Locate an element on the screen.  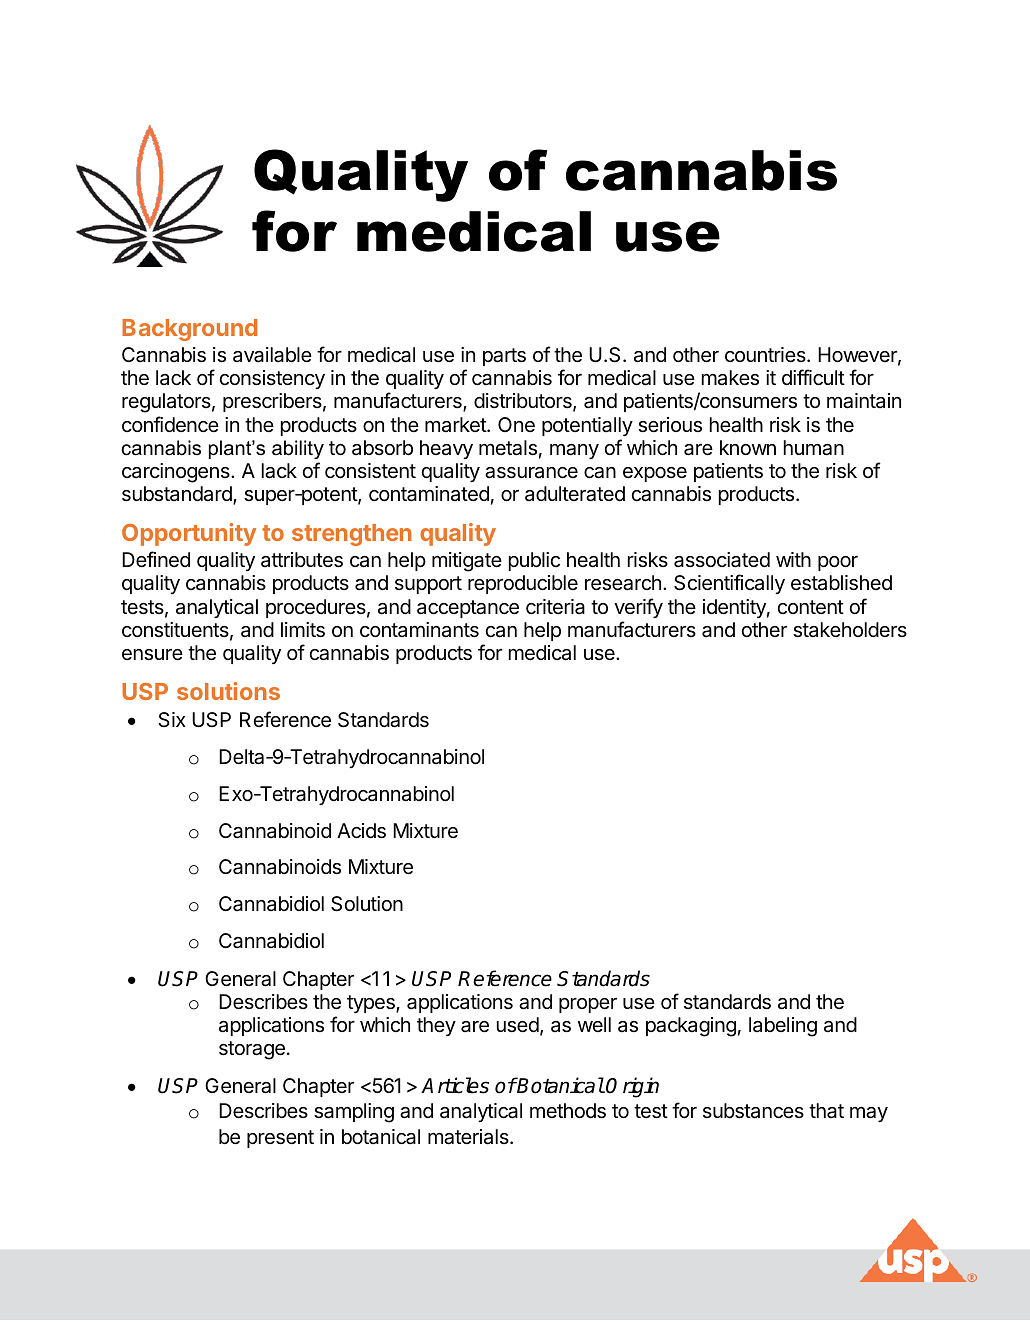
contaminants is located at coordinates (419, 630).
